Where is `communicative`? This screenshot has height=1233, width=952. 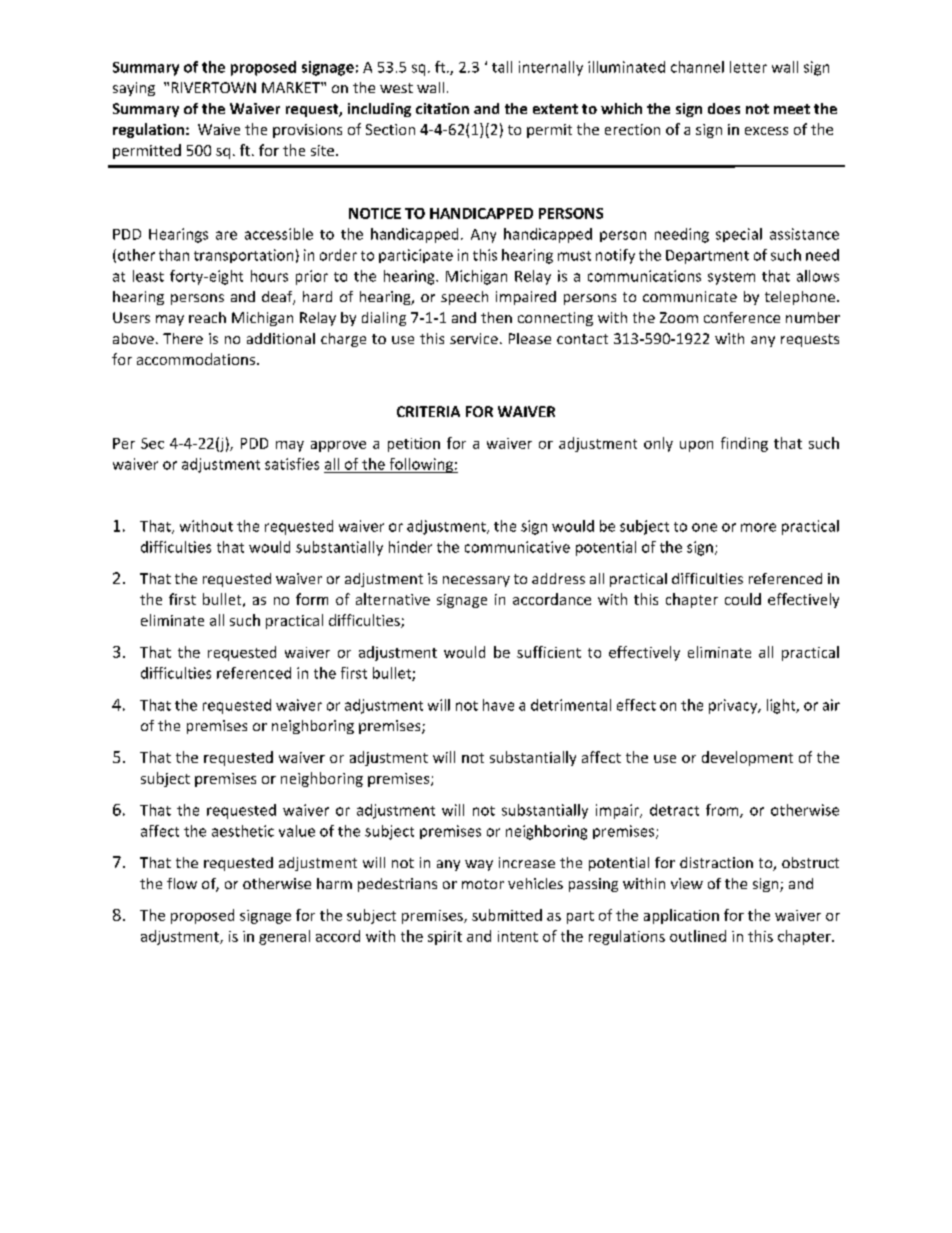
communicative is located at coordinates (517, 547).
